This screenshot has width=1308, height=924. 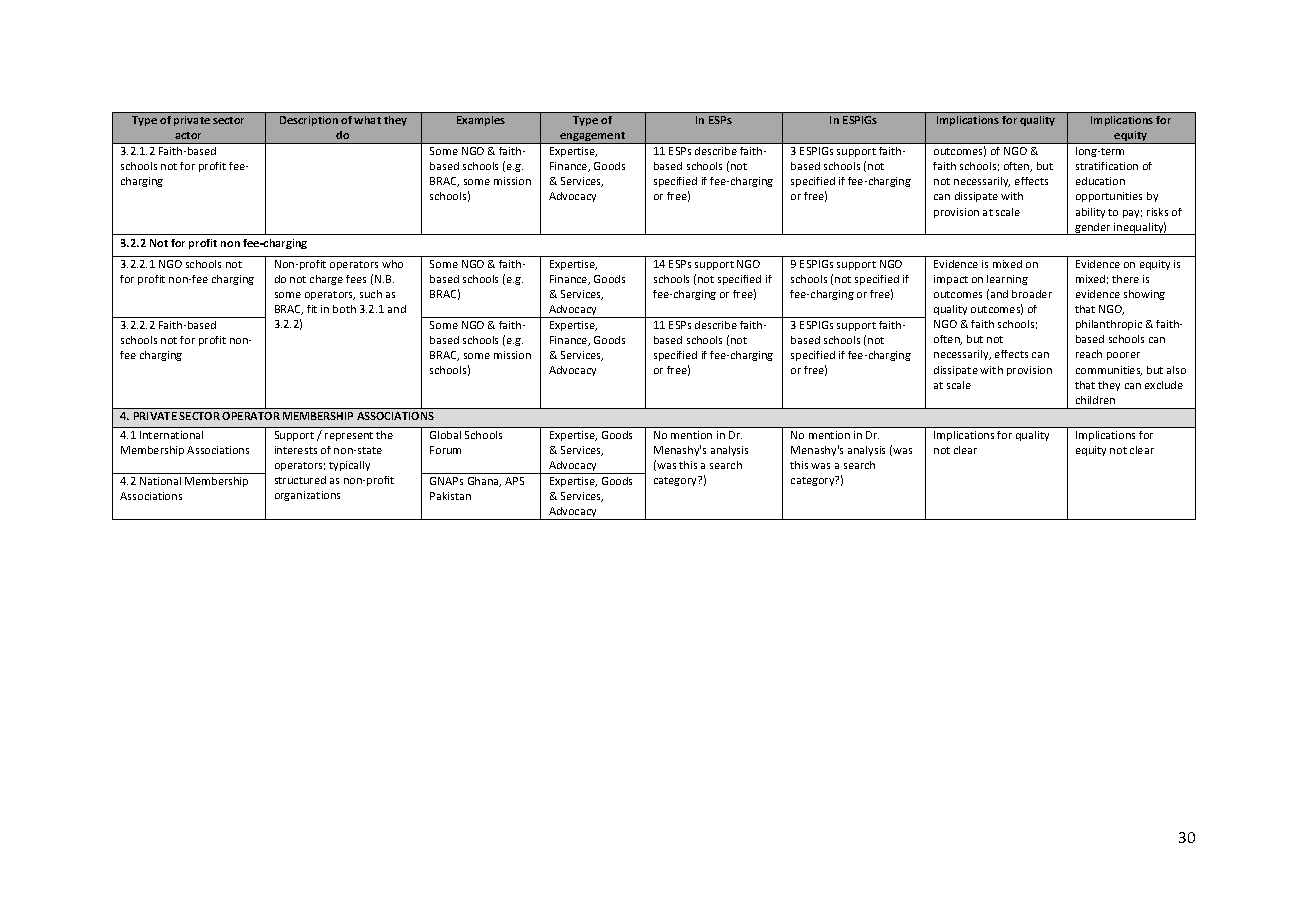 I want to click on both, so click(x=344, y=309).
